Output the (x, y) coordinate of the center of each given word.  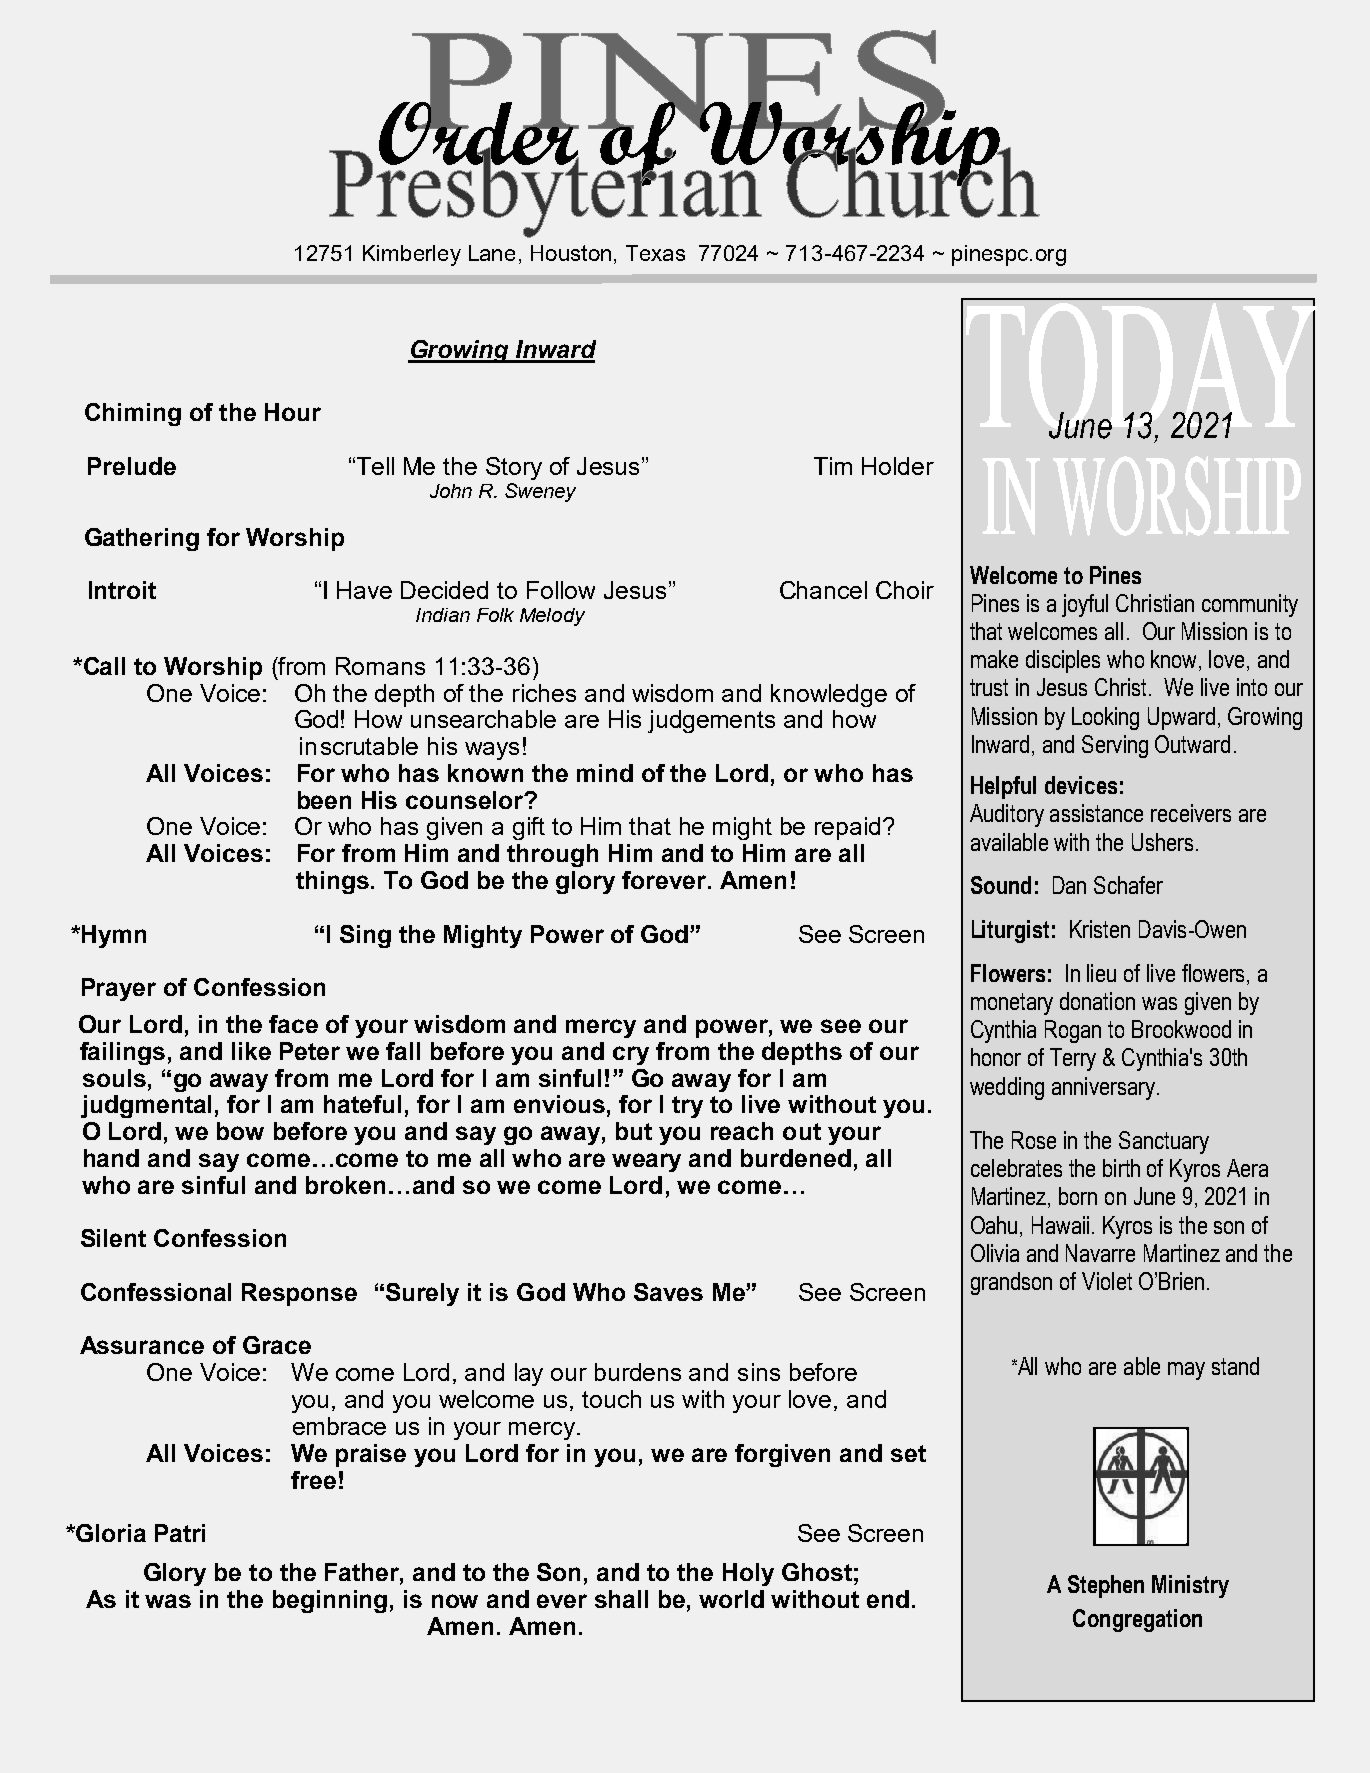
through (552, 855)
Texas (655, 253)
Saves (668, 1292)
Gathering (142, 539)
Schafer (1128, 885)
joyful (1085, 605)
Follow (561, 590)
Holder (898, 466)
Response (299, 1294)
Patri (180, 1533)
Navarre (1100, 1253)
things (334, 882)
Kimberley (412, 255)
